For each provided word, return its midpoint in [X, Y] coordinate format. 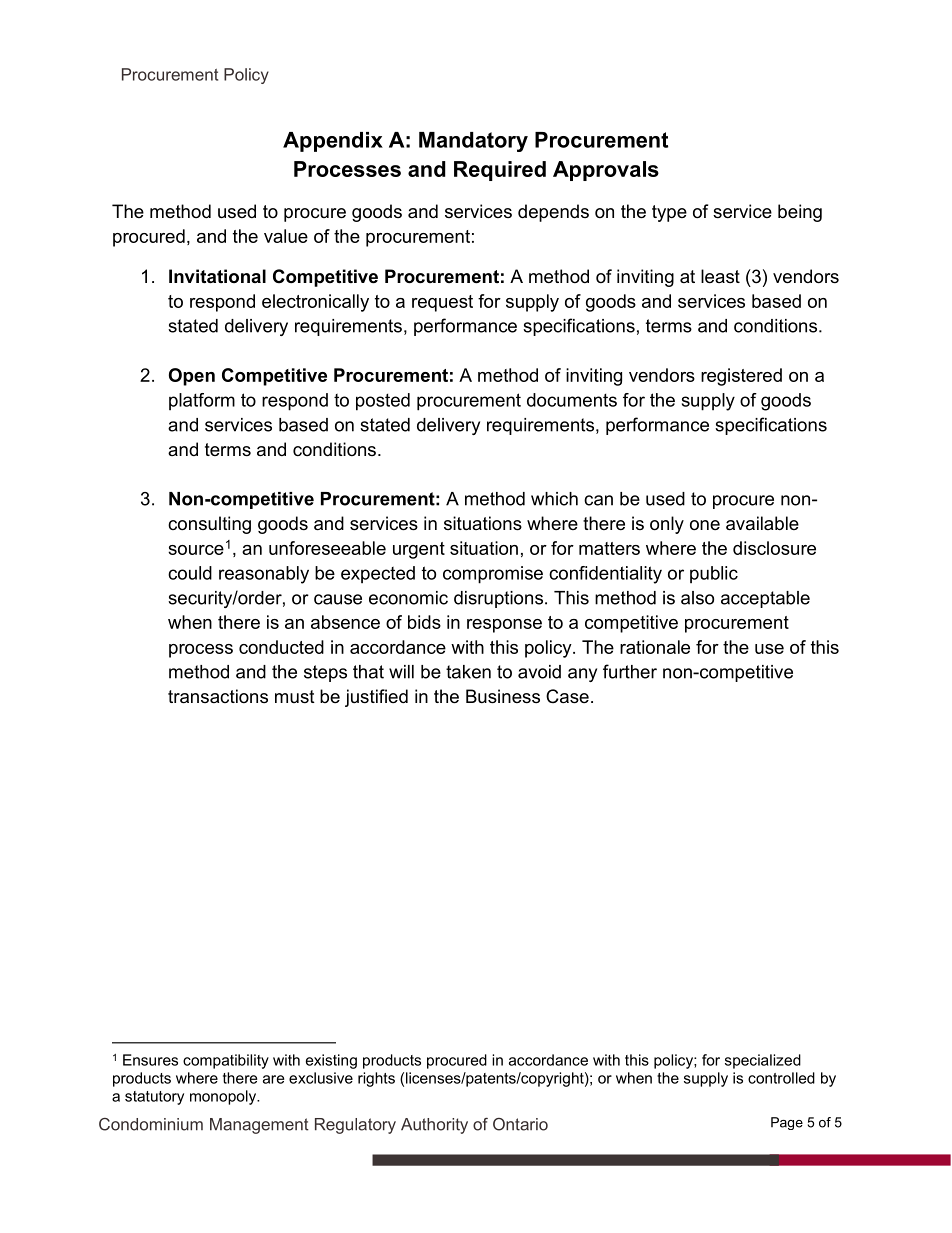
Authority [434, 1126]
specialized [763, 1061]
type [669, 213]
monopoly [224, 1097]
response [504, 626]
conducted [281, 647]
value [286, 236]
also [697, 598]
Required [500, 171]
